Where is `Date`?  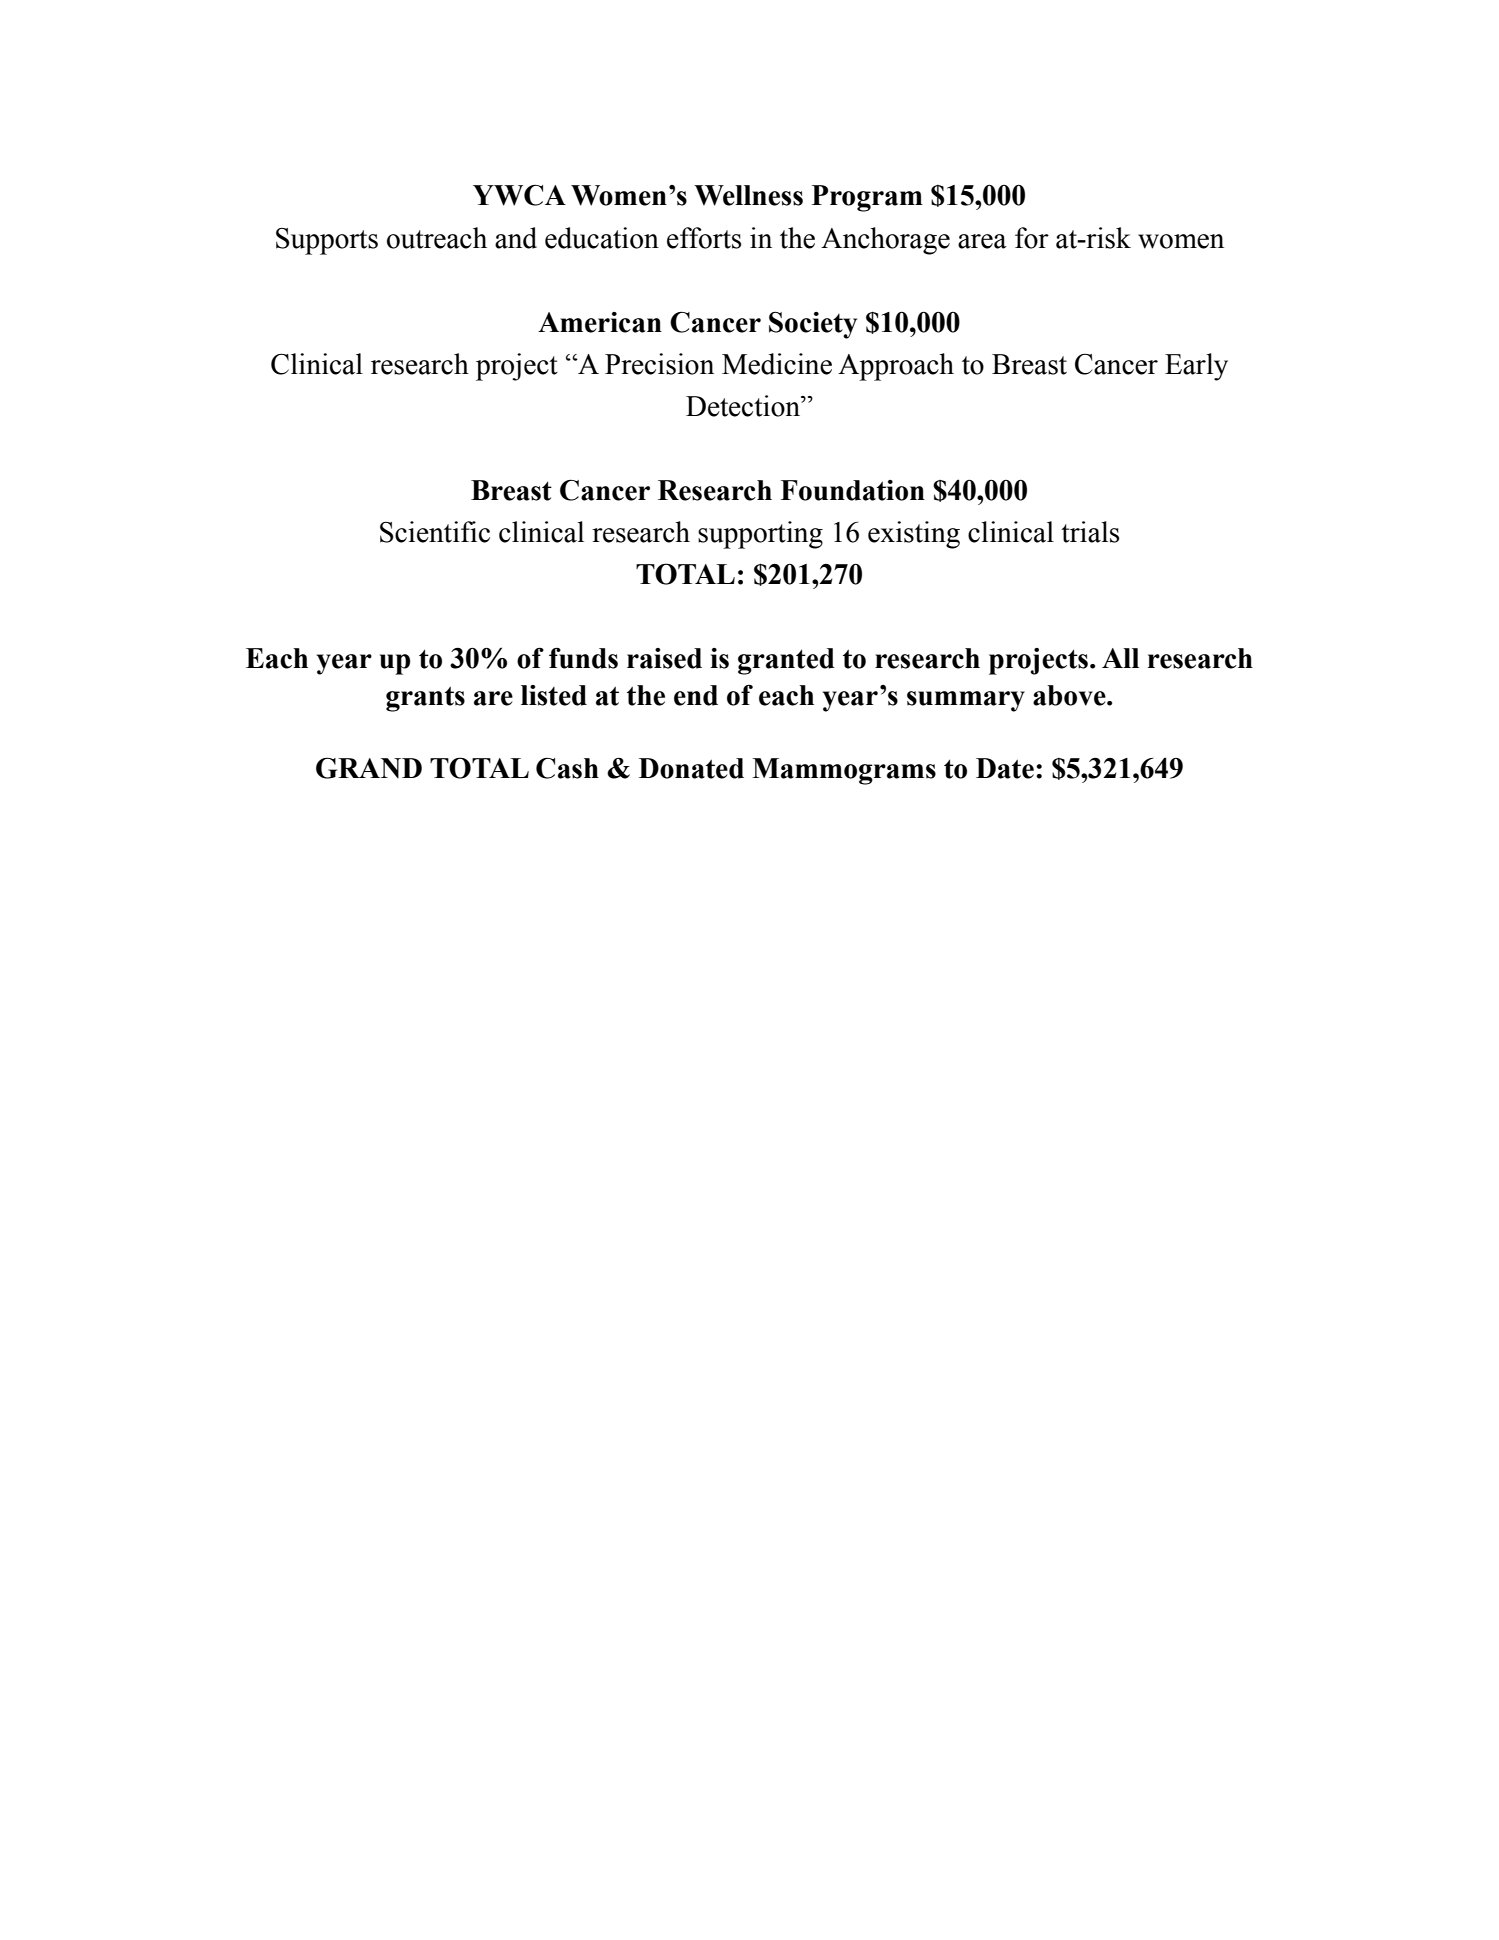
Date is located at coordinates (1005, 768).
